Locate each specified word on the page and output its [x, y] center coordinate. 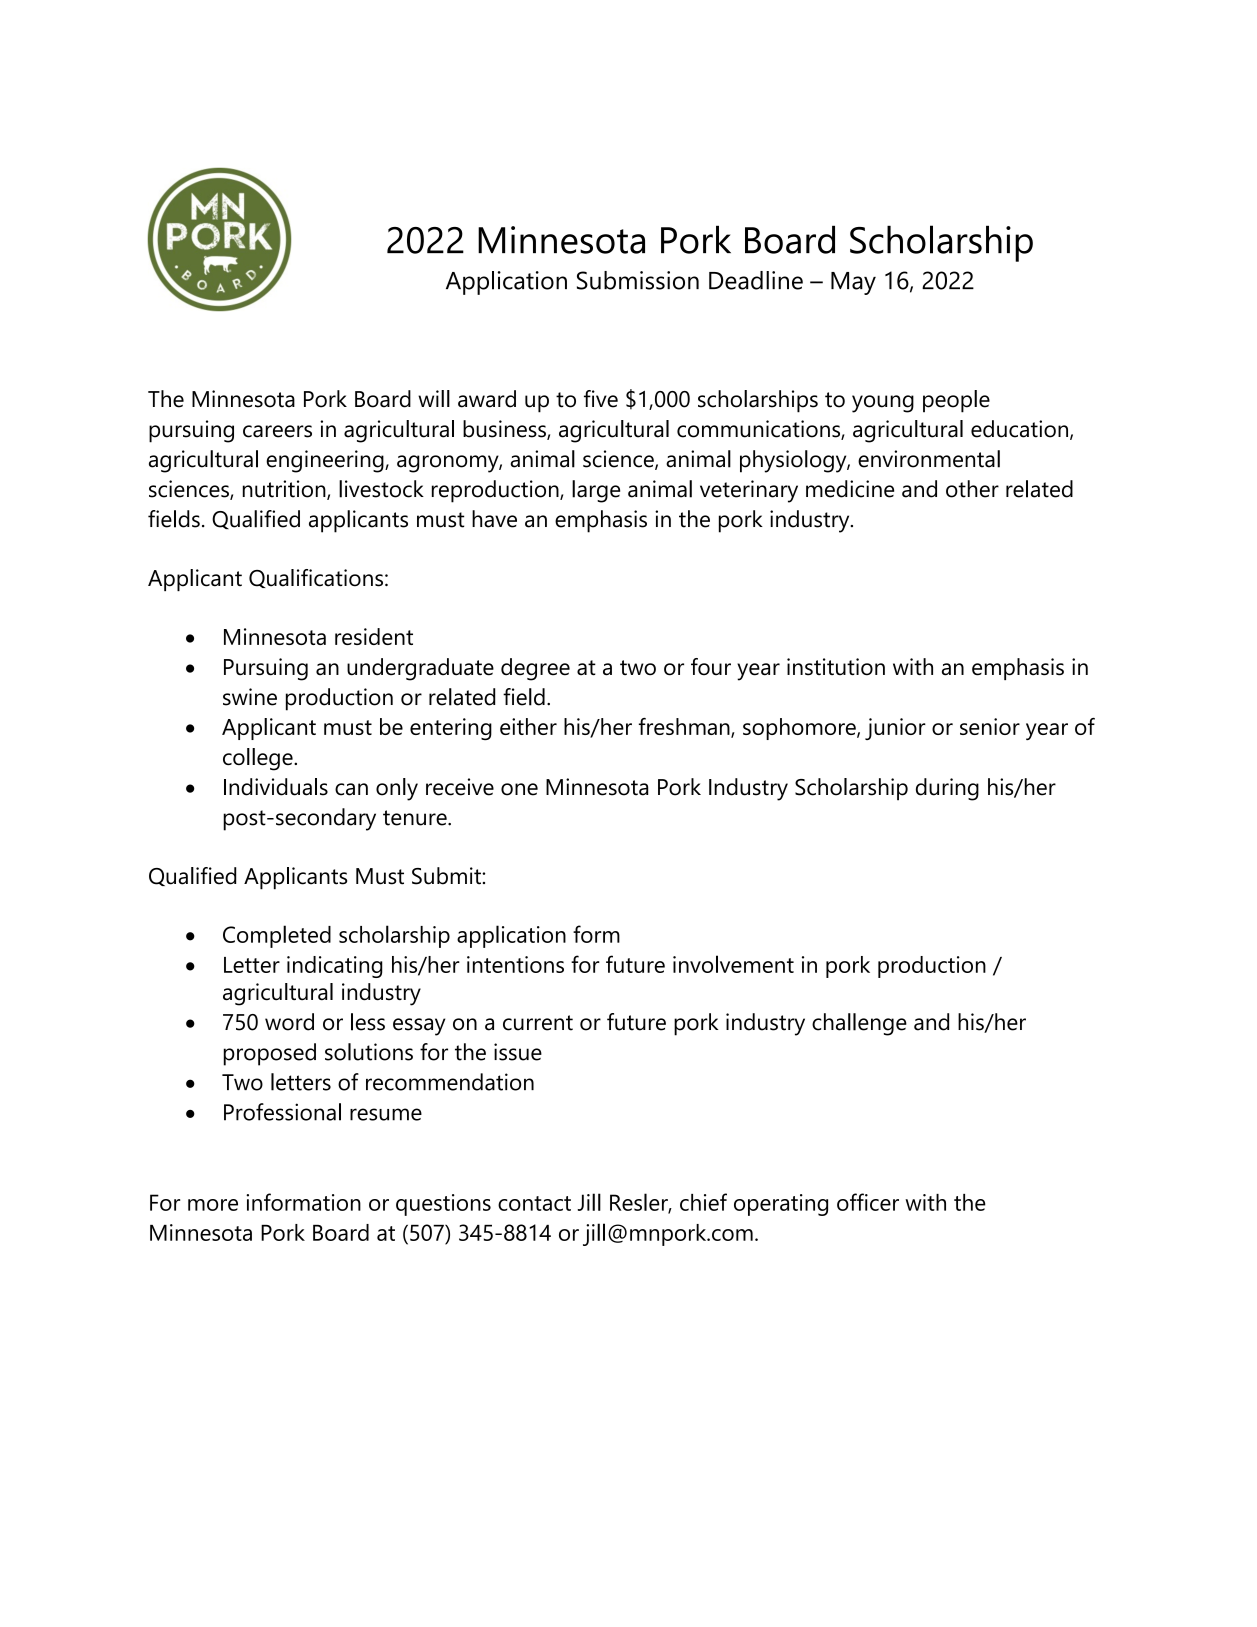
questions [443, 1205]
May [853, 283]
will [434, 398]
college [259, 759]
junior [895, 729]
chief [703, 1202]
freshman [685, 728]
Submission [638, 280]
